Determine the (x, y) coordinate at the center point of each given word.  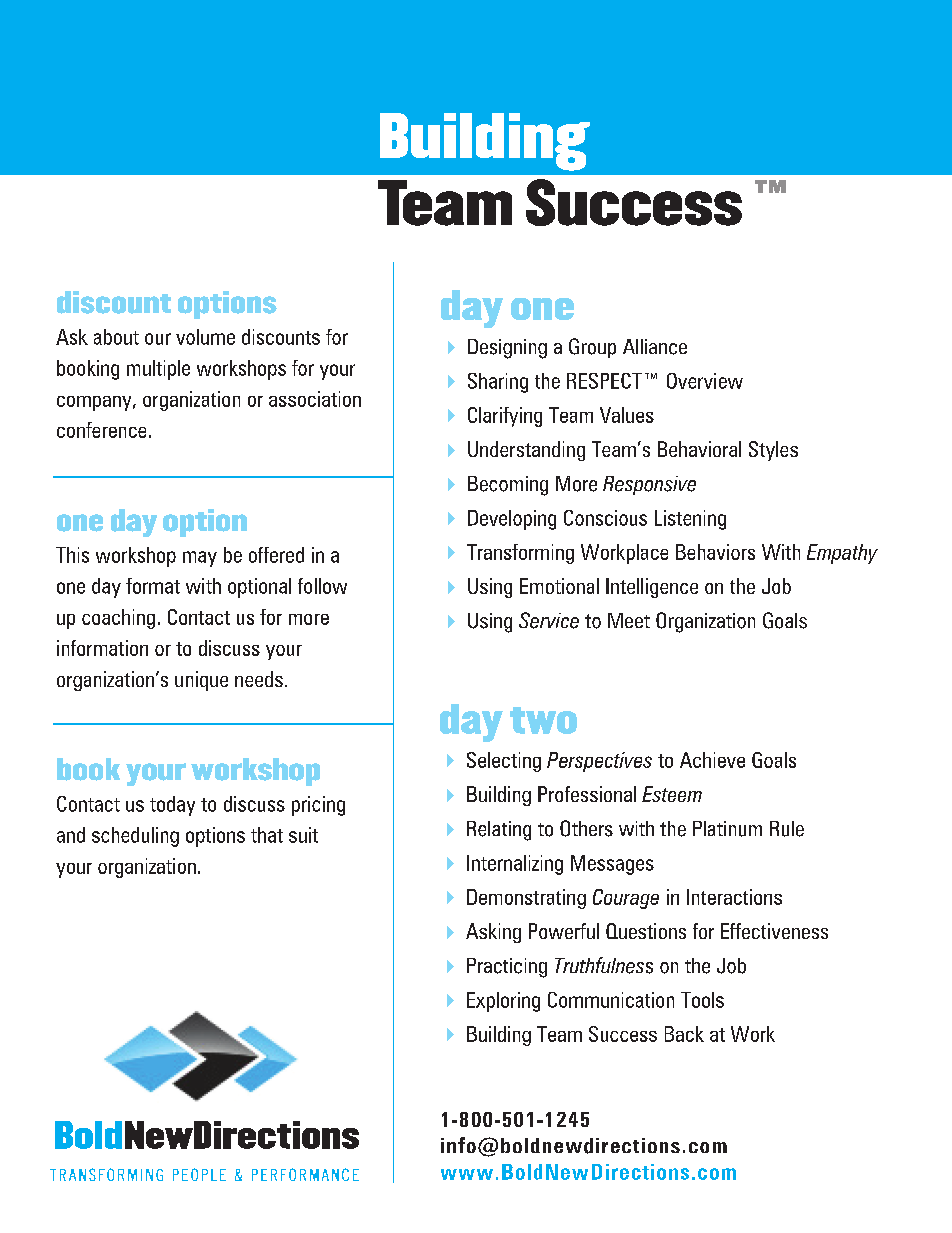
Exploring (503, 1002)
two (543, 720)
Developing (512, 520)
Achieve (712, 760)
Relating (499, 831)
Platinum (727, 829)
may (200, 559)
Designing (507, 349)
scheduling (135, 837)
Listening (690, 520)
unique (201, 681)
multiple (158, 370)
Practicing (507, 968)
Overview (705, 381)
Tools (702, 1000)
